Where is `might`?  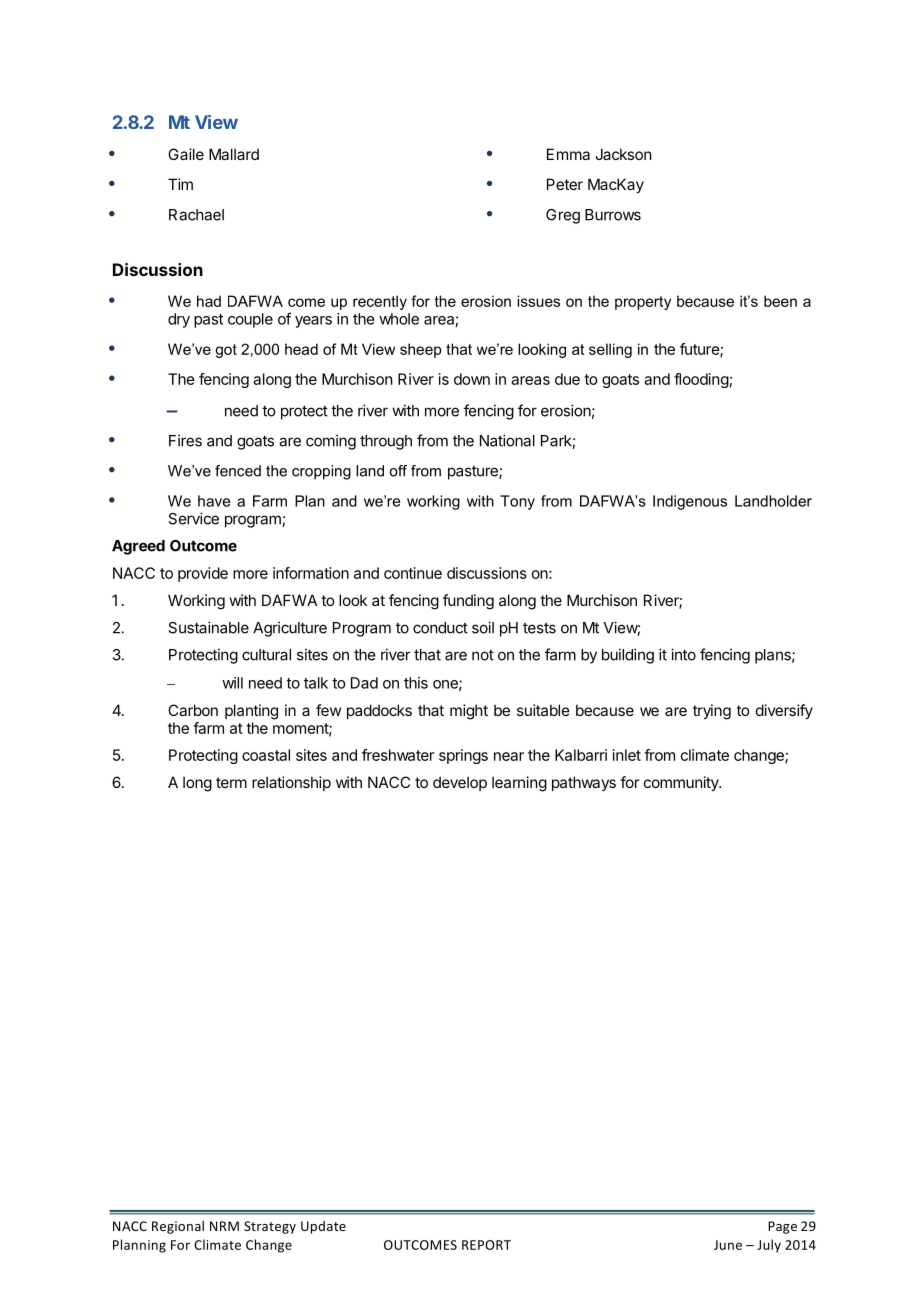
might is located at coordinates (469, 712).
